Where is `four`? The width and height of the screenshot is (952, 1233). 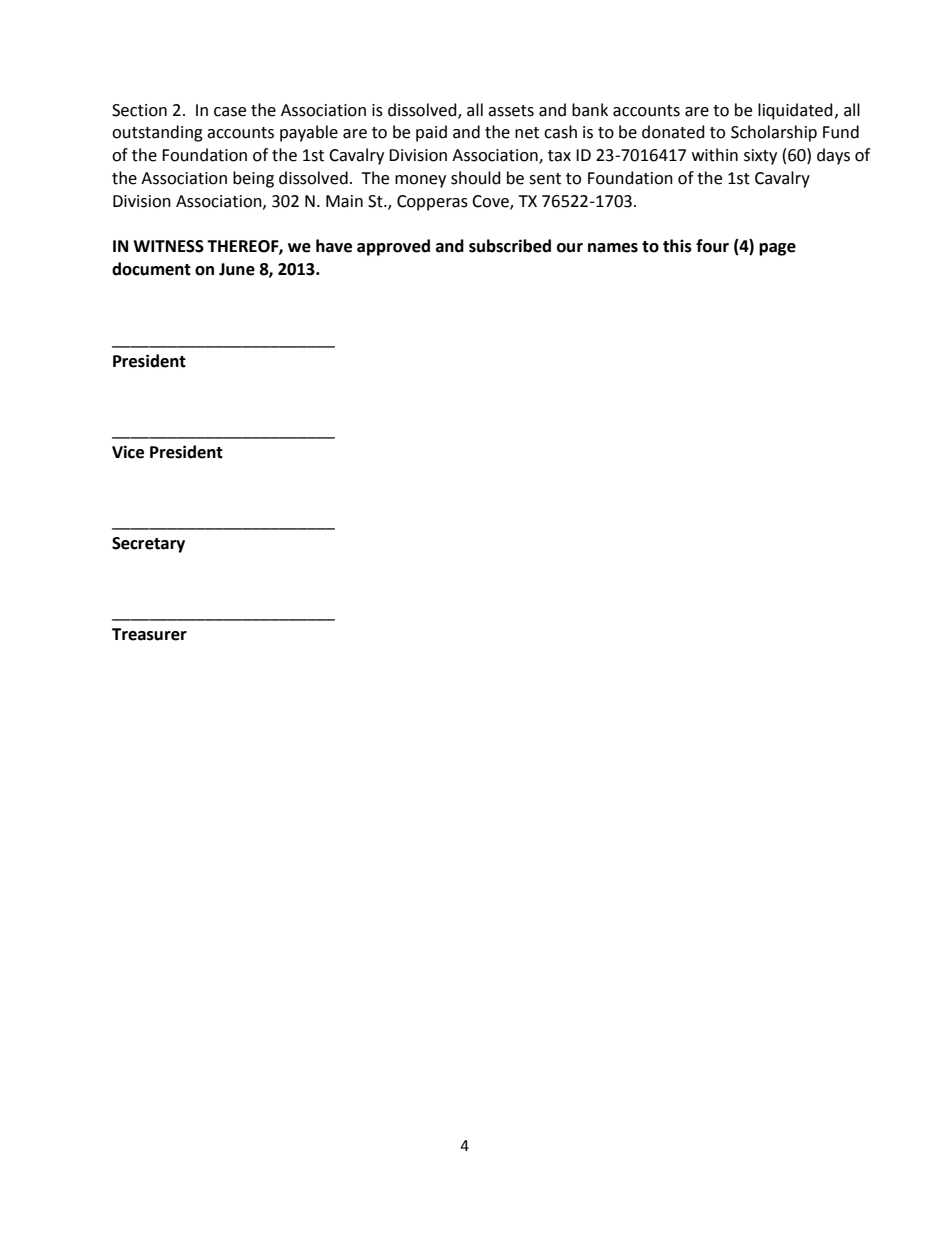 four is located at coordinates (712, 246).
